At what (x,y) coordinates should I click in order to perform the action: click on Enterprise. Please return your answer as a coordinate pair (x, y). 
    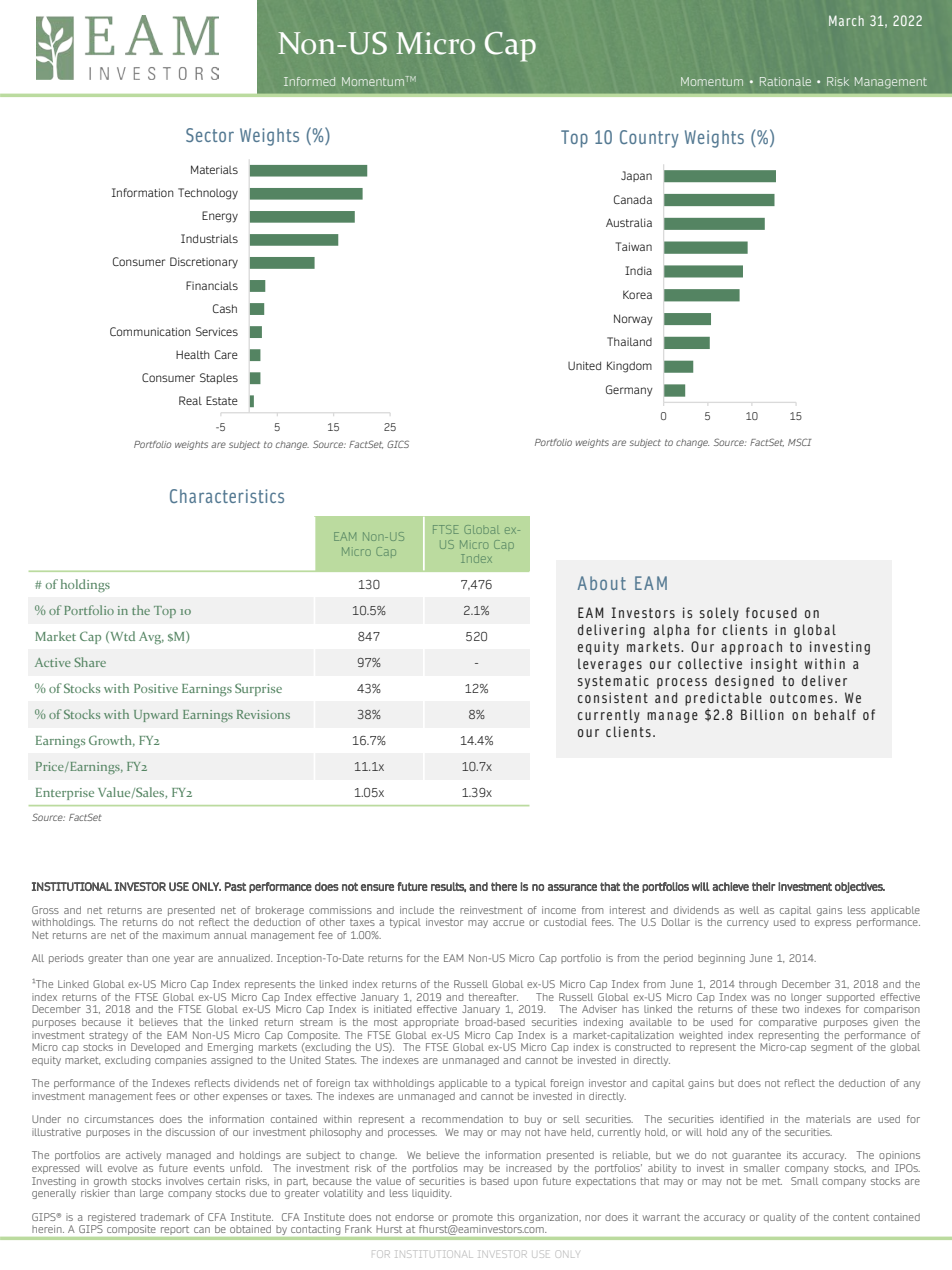
    Looking at the image, I should click on (65, 794).
